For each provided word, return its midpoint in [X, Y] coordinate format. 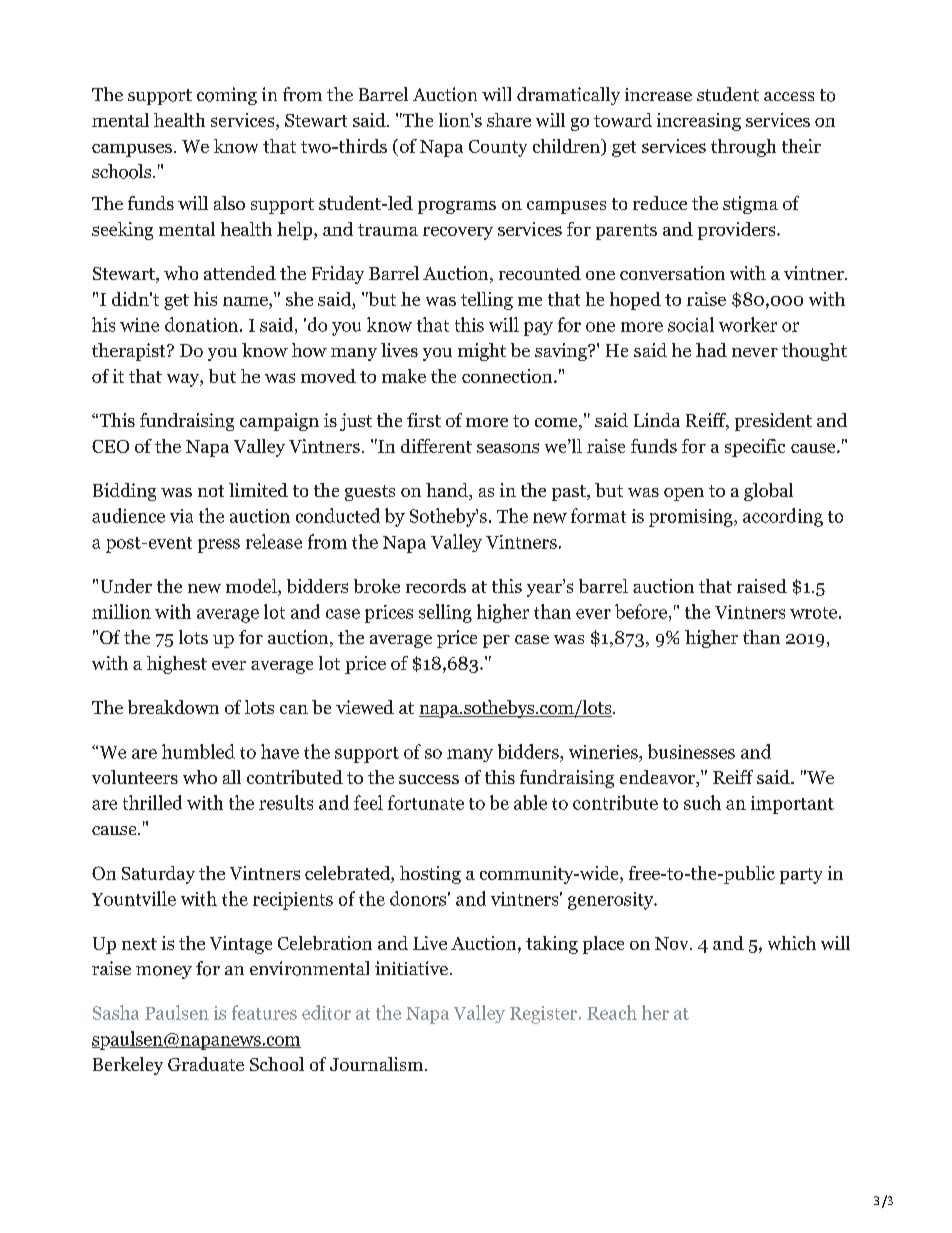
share [509, 120]
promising [692, 518]
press [219, 546]
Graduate [206, 1064]
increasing [699, 122]
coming [227, 96]
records [436, 586]
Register [545, 1015]
